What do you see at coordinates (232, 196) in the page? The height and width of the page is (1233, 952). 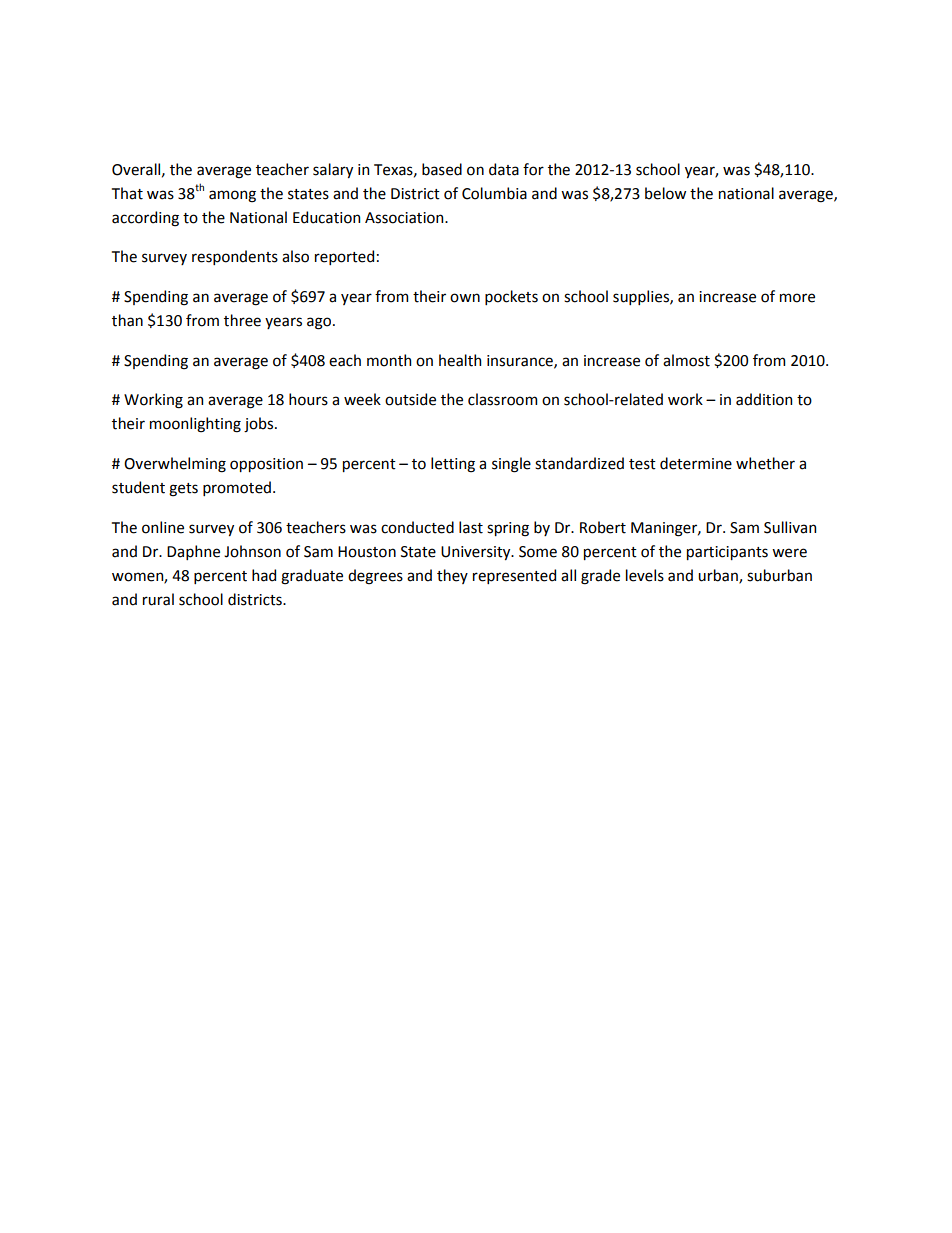 I see `among` at bounding box center [232, 196].
